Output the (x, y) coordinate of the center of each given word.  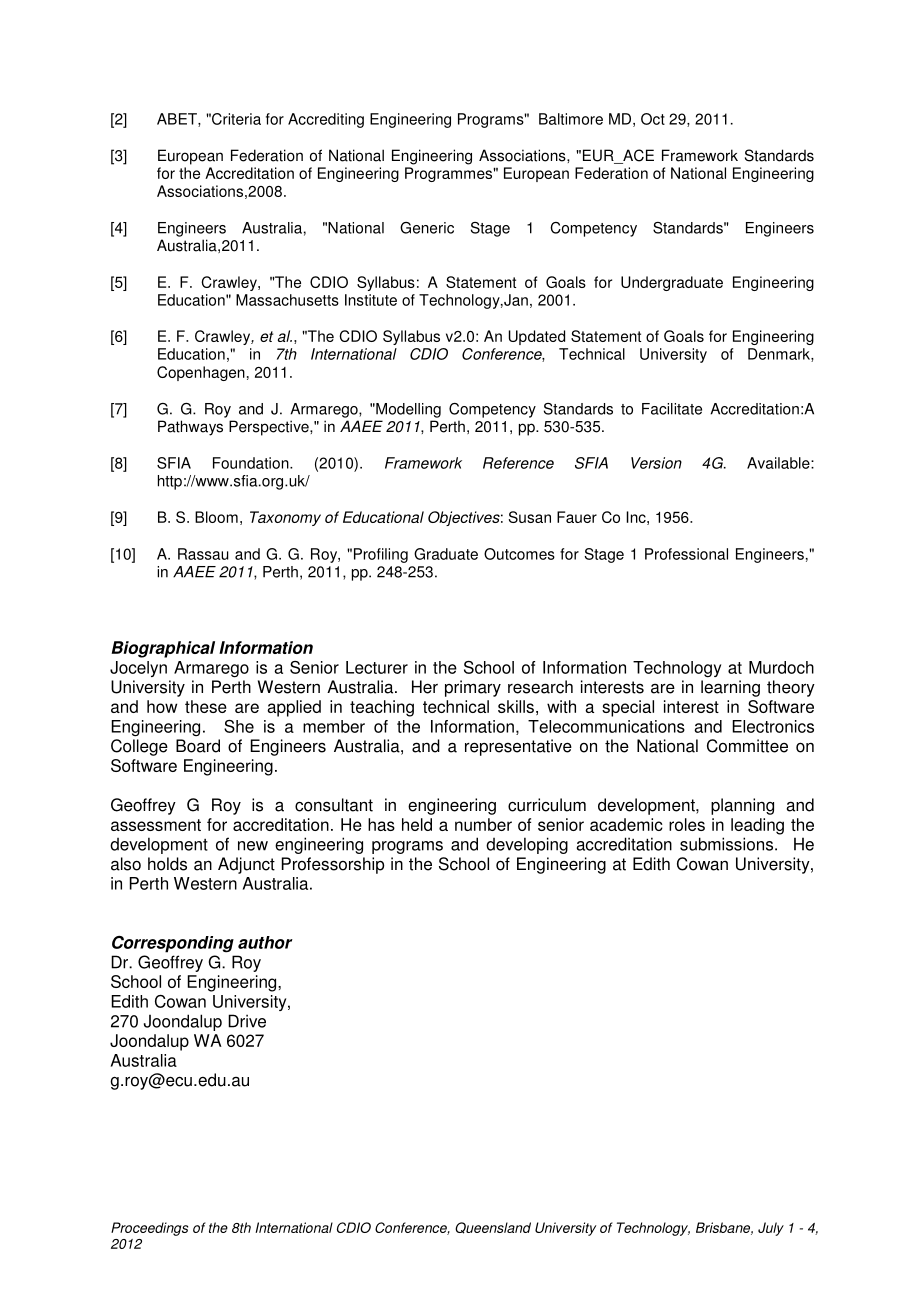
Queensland (493, 1228)
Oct (653, 119)
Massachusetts (287, 300)
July (771, 1229)
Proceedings (149, 1229)
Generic (427, 228)
